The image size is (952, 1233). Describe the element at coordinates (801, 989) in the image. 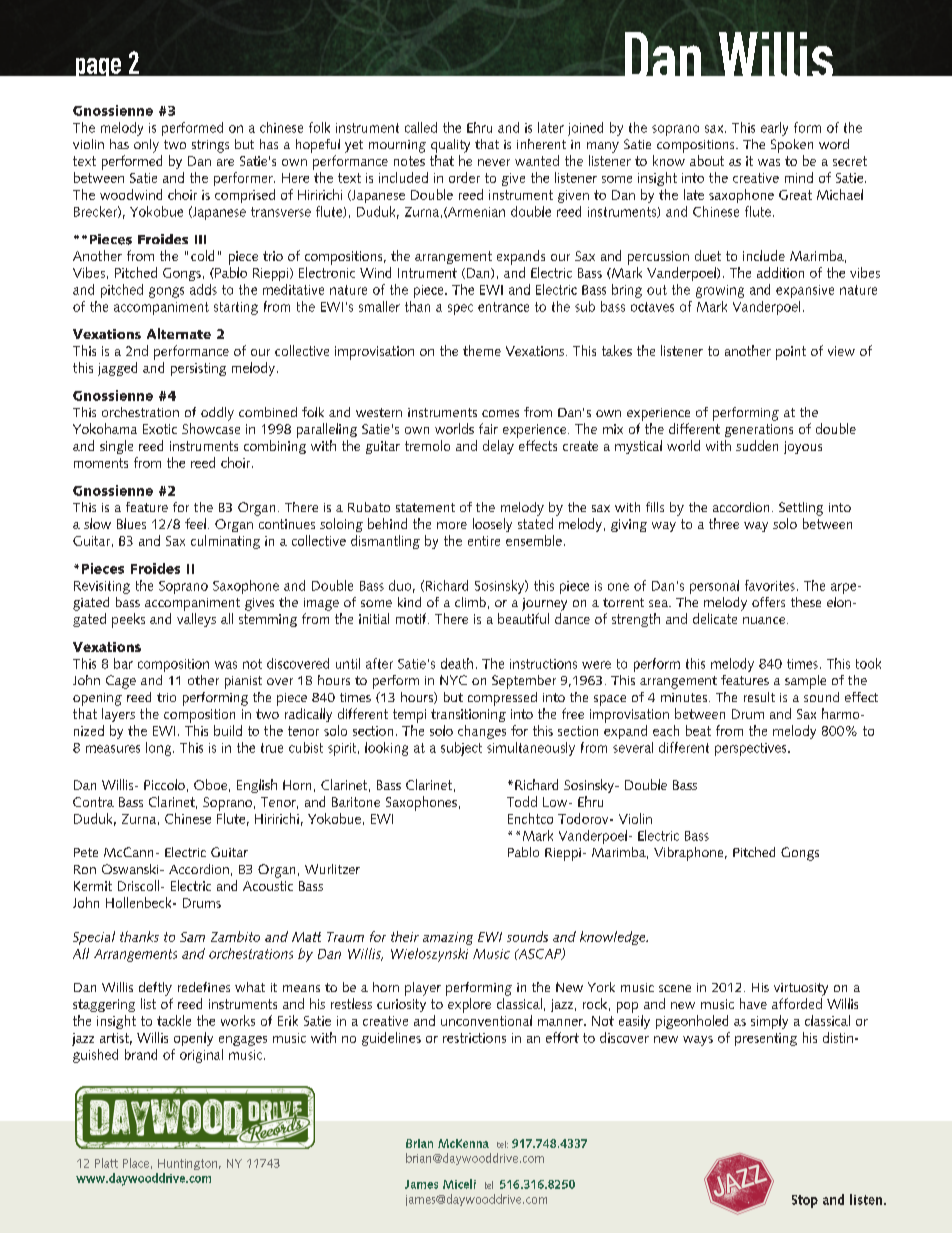

I see `virtuosity` at that location.
